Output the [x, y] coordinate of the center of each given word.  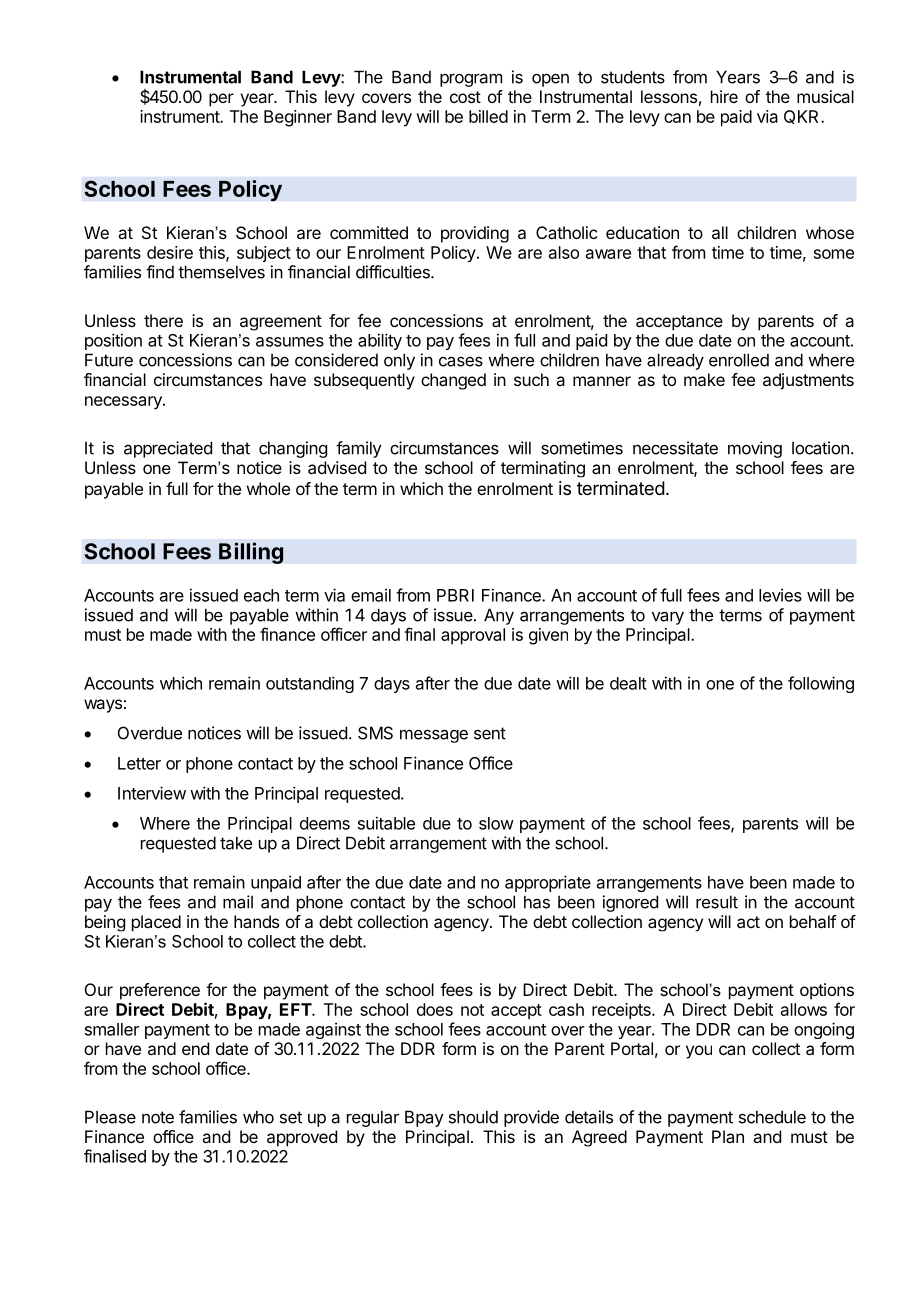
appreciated [168, 449]
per [221, 100]
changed [453, 381]
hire [724, 96]
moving [755, 449]
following [821, 684]
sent [490, 733]
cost [465, 97]
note [158, 1117]
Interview [152, 793]
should [473, 1117]
